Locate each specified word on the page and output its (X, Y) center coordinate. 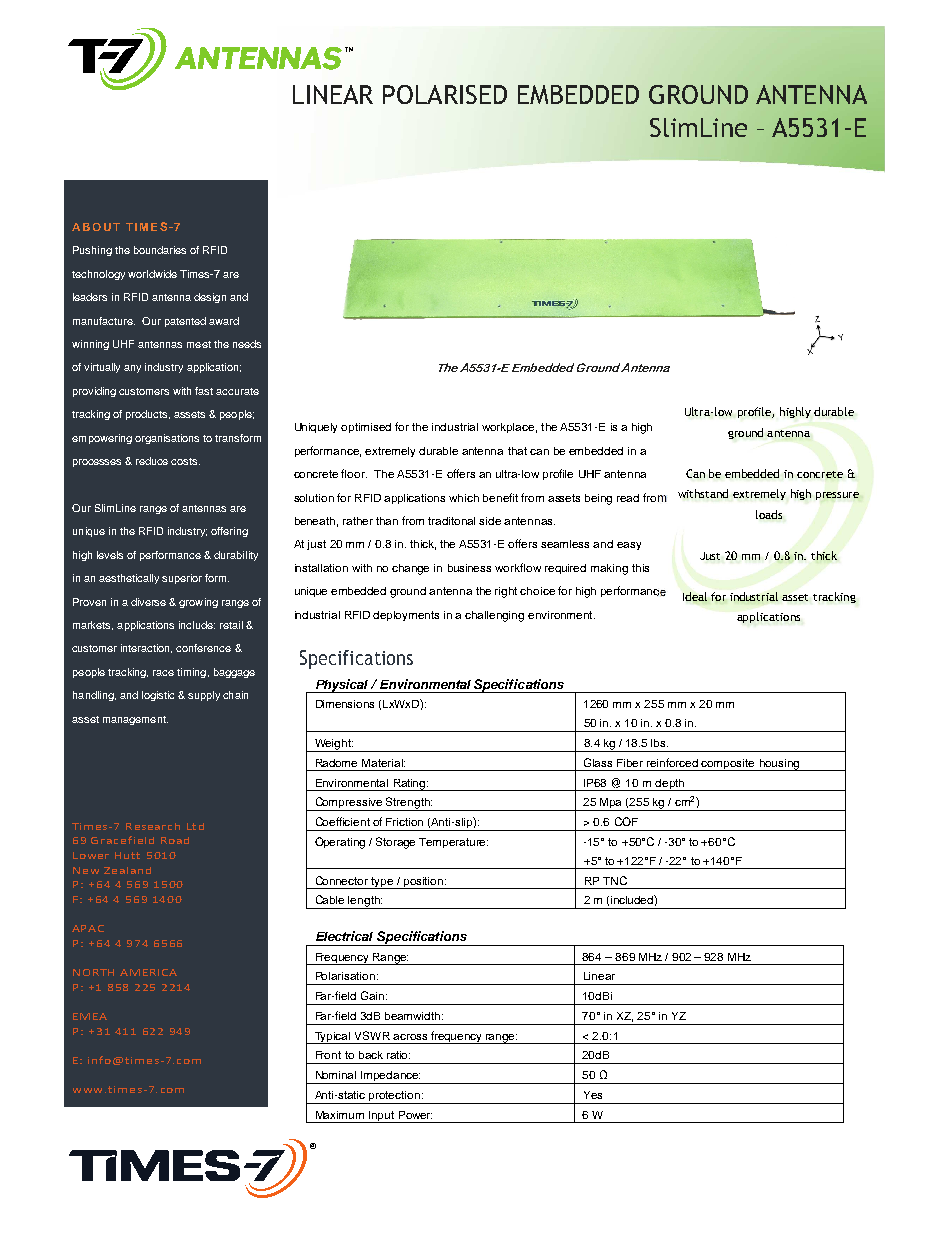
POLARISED (445, 94)
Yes (593, 1095)
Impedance (390, 1077)
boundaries (160, 250)
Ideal (695, 596)
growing (198, 603)
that (517, 451)
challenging (494, 616)
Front (328, 1055)
